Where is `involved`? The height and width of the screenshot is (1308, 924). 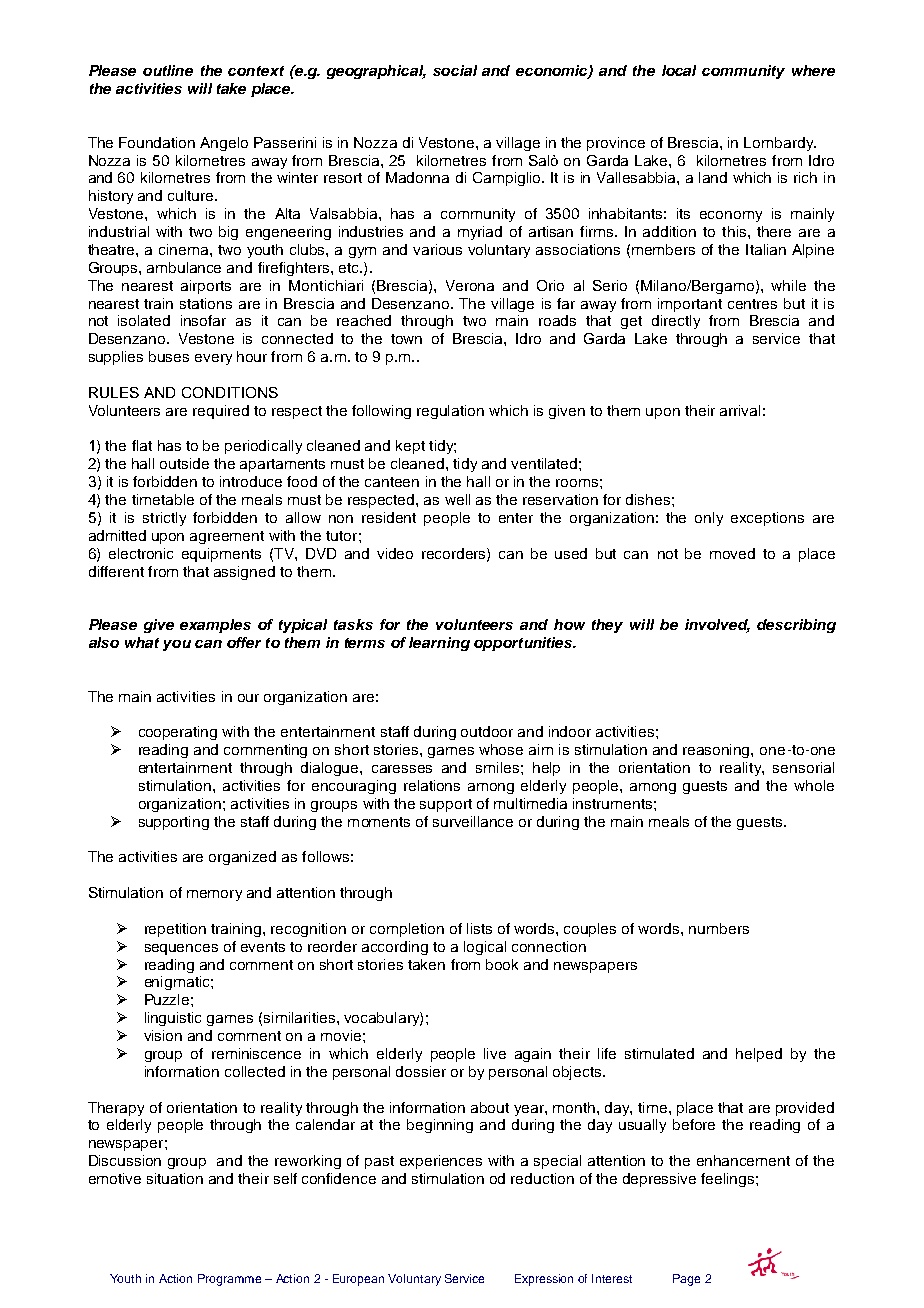 involved is located at coordinates (717, 626).
